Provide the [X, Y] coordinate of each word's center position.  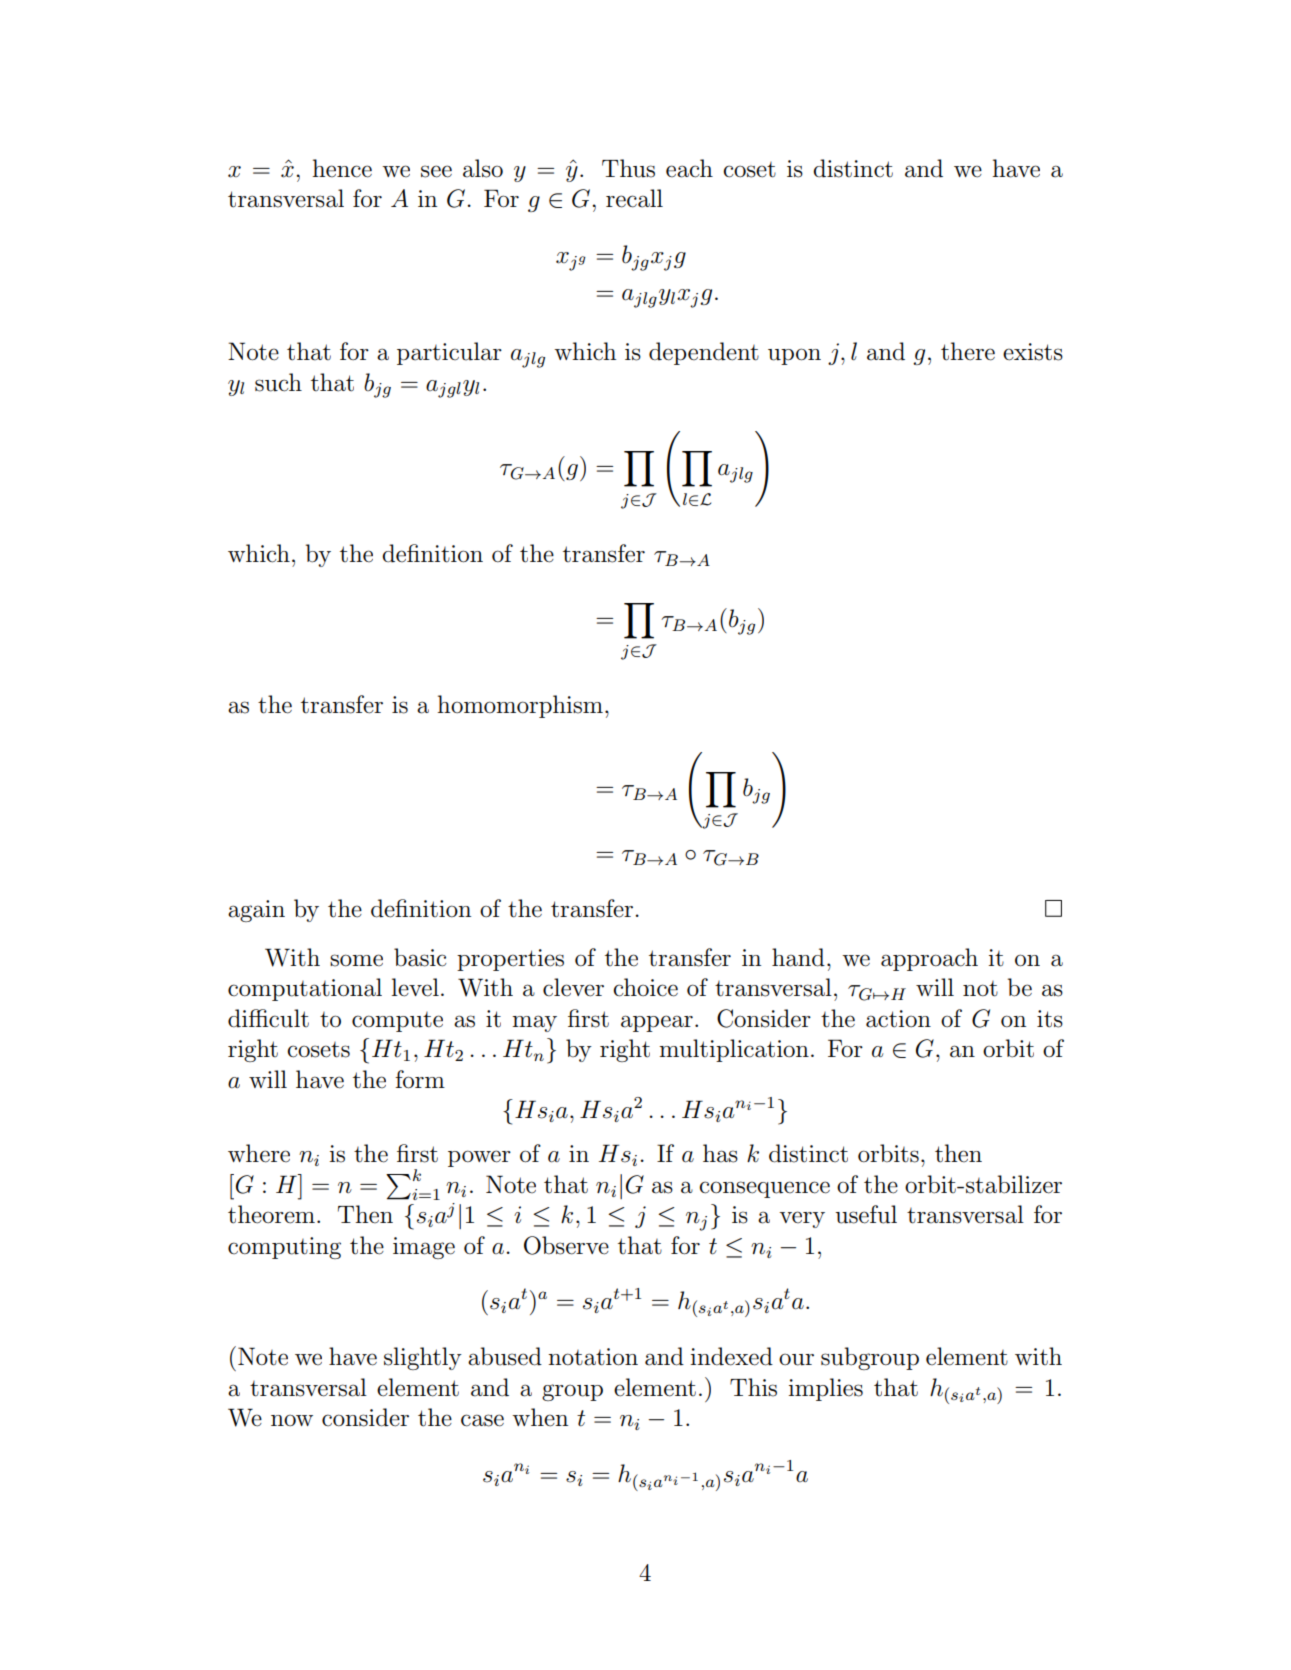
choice [645, 987]
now [292, 1420]
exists [1033, 352]
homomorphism [520, 706]
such [278, 382]
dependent [704, 353]
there [968, 351]
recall [634, 198]
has [720, 1153]
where [259, 1153]
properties [510, 960]
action [898, 1019]
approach [929, 959]
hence [342, 168]
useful [866, 1214]
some [356, 960]
